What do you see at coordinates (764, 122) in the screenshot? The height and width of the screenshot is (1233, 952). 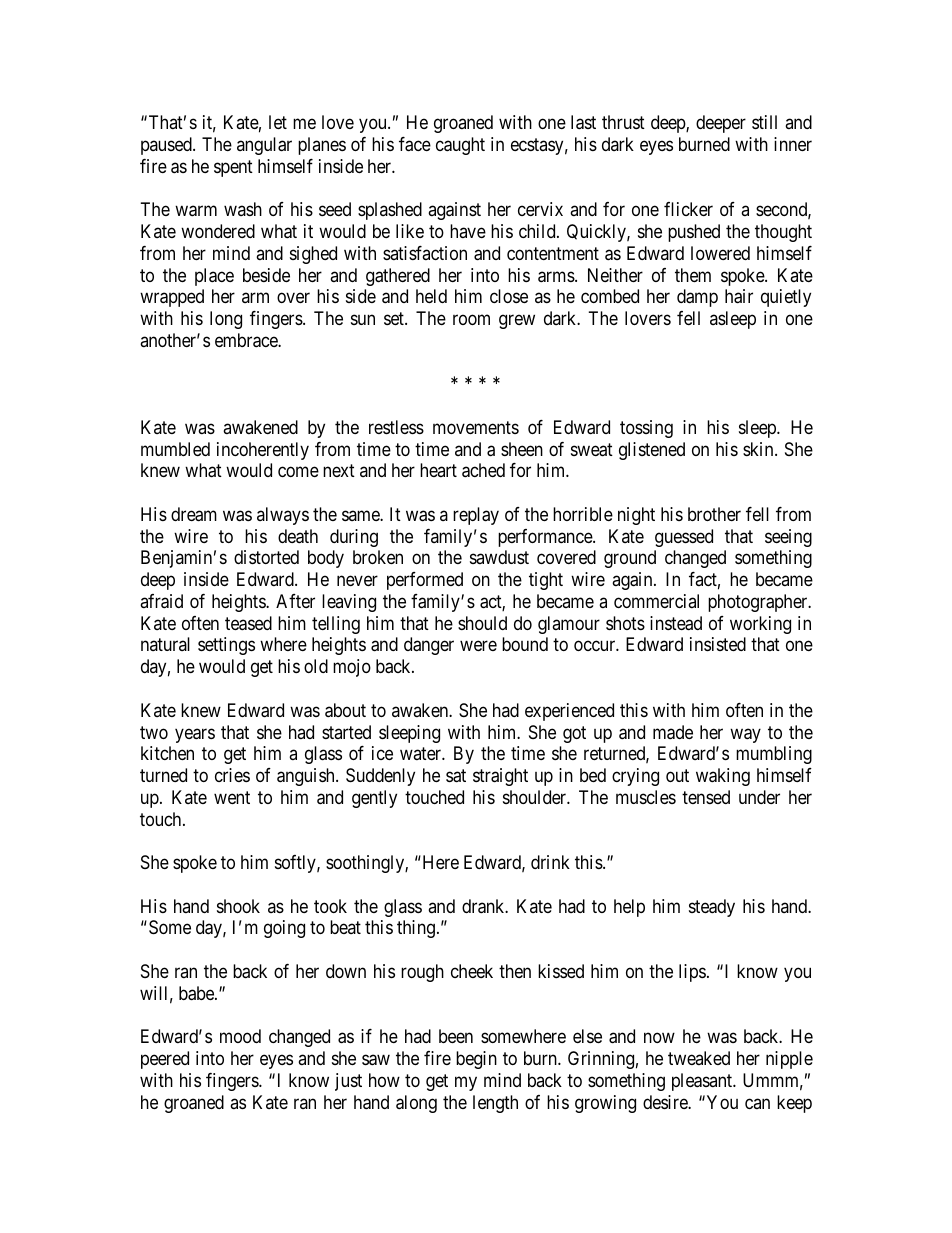 I see `still` at bounding box center [764, 122].
